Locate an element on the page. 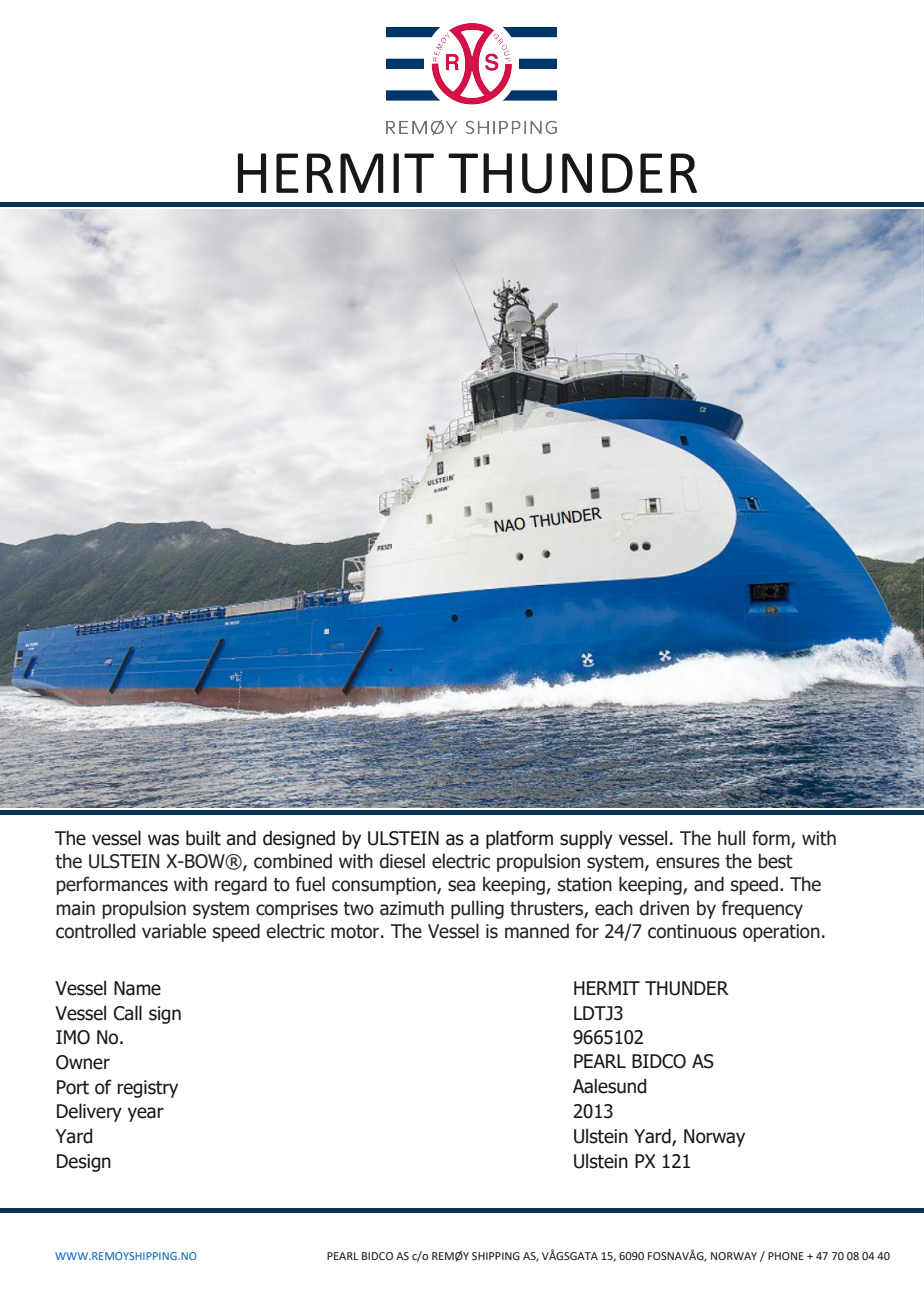 This page has height=1308, width=924. Port is located at coordinates (73, 1087).
